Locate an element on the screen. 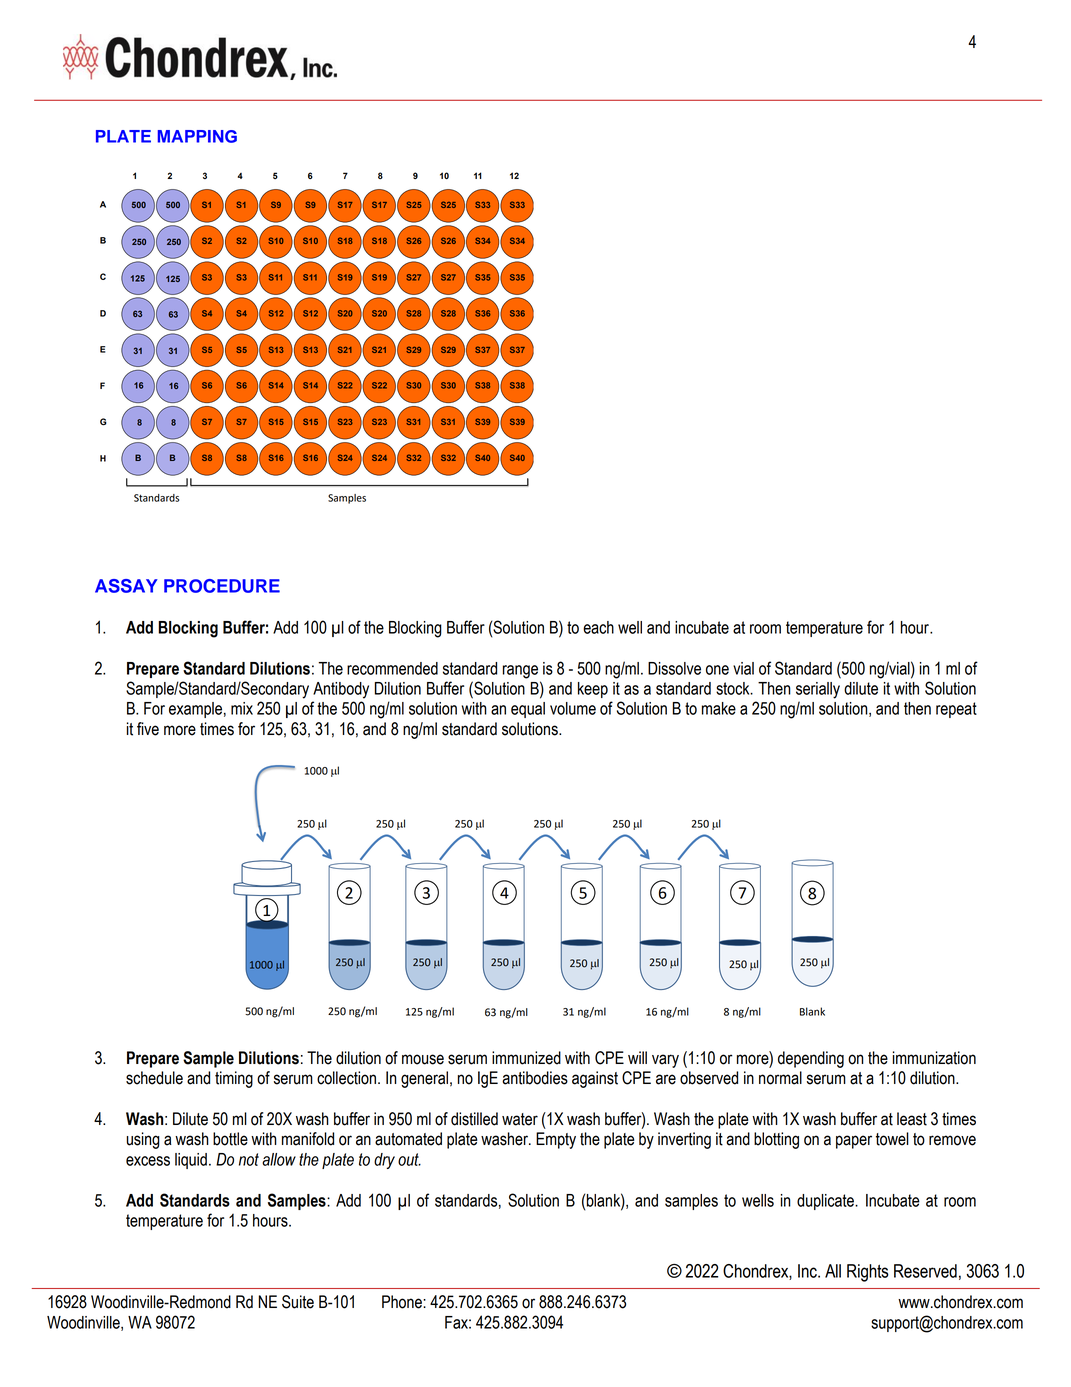 Image resolution: width=1071 pixels, height=1387 pixels. mix is located at coordinates (242, 708).
